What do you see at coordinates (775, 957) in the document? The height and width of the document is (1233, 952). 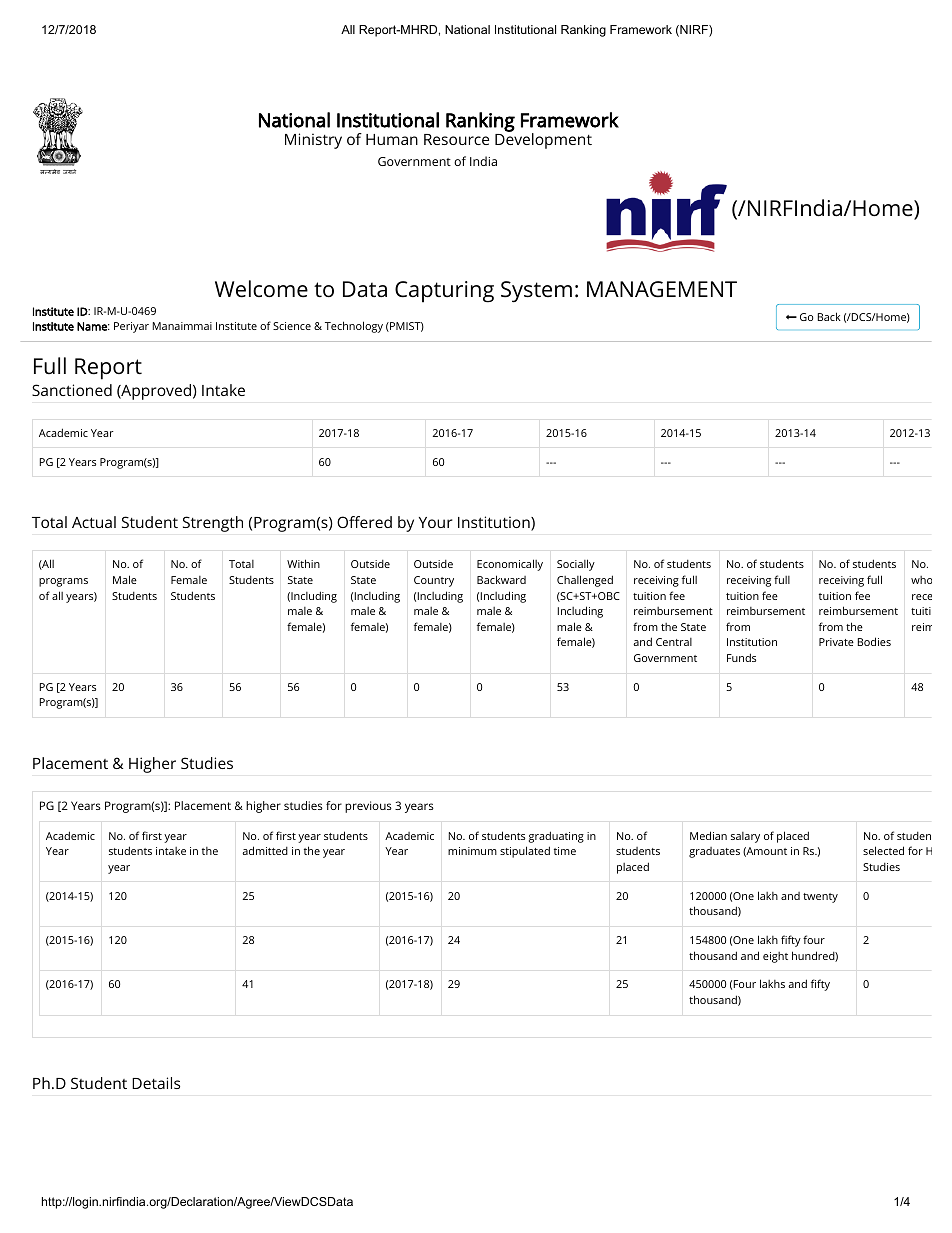 I see `eight` at bounding box center [775, 957].
